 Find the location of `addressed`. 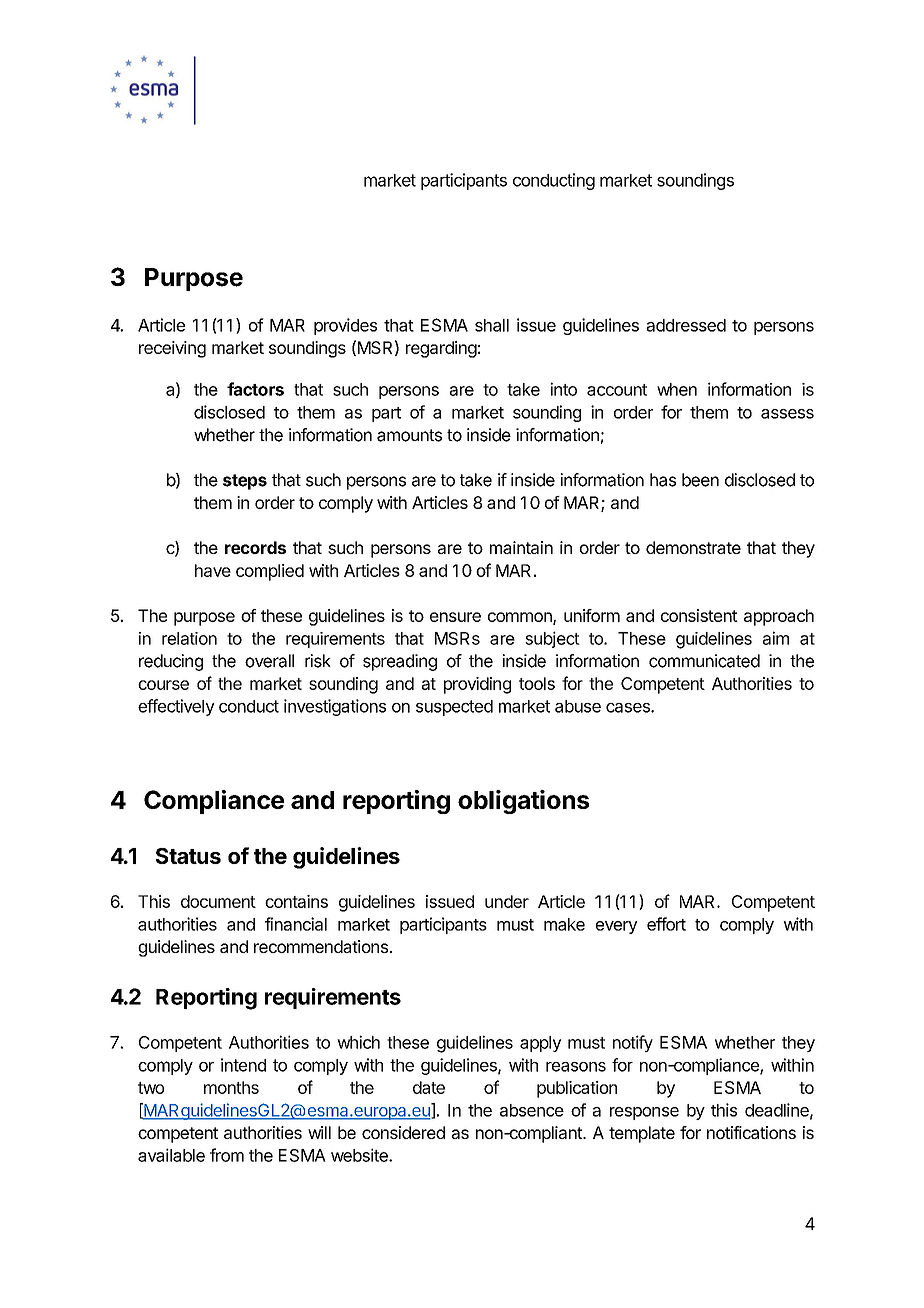

addressed is located at coordinates (686, 325).
